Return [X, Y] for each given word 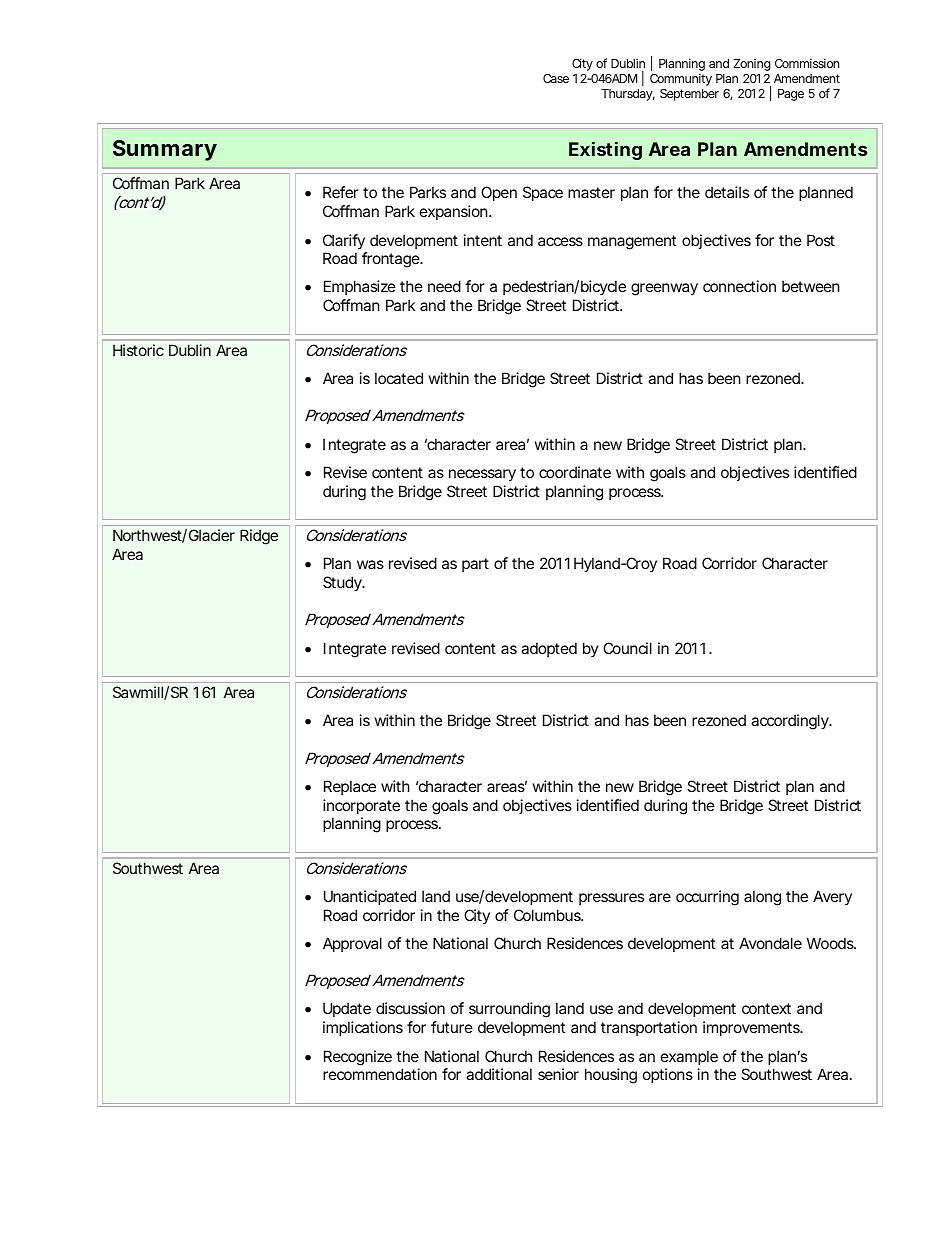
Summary [165, 150]
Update [347, 1009]
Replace [350, 787]
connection [739, 286]
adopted [549, 649]
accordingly [791, 722]
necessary [482, 475]
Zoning [752, 65]
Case [556, 78]
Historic [138, 350]
